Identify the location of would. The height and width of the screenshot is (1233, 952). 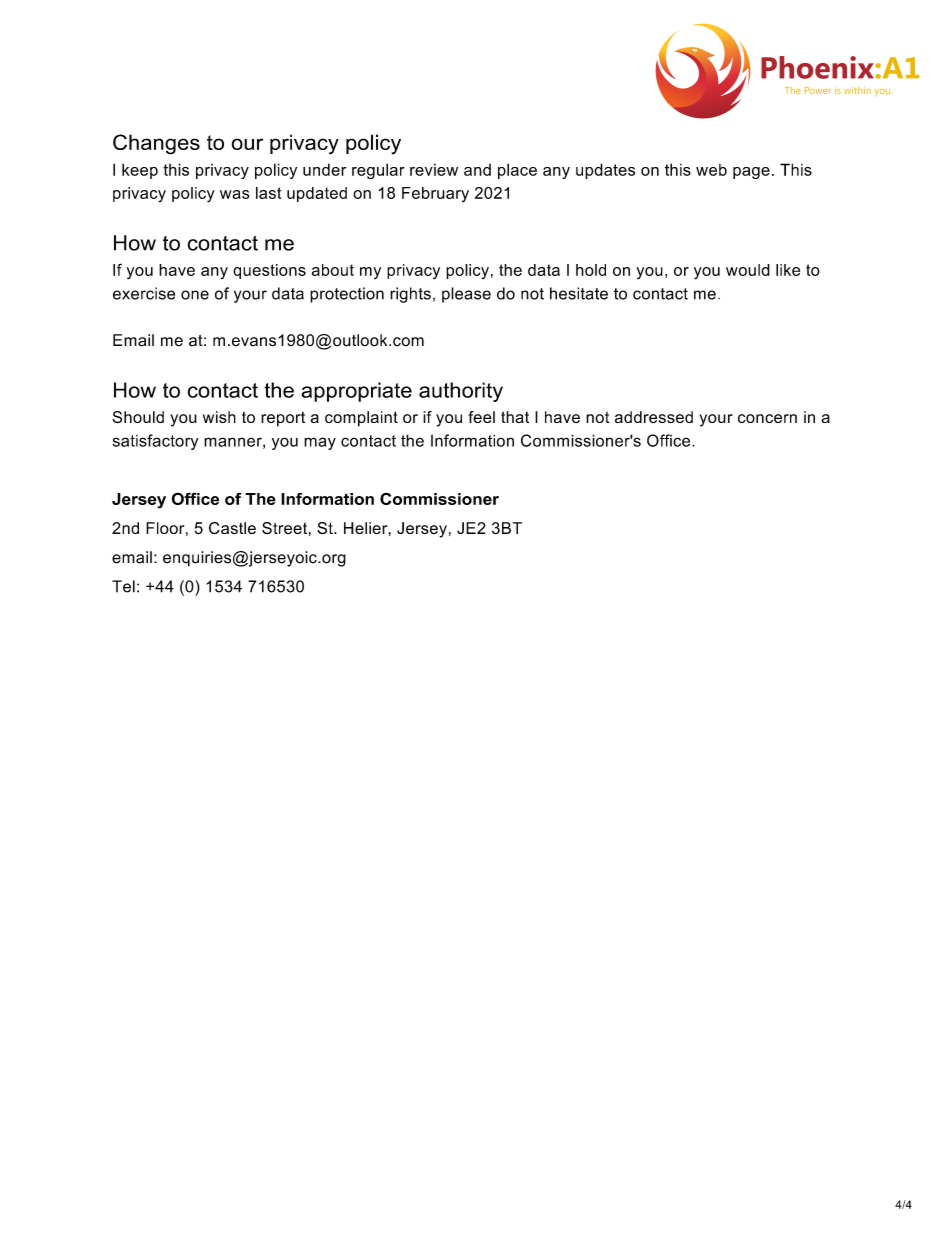
(748, 270).
